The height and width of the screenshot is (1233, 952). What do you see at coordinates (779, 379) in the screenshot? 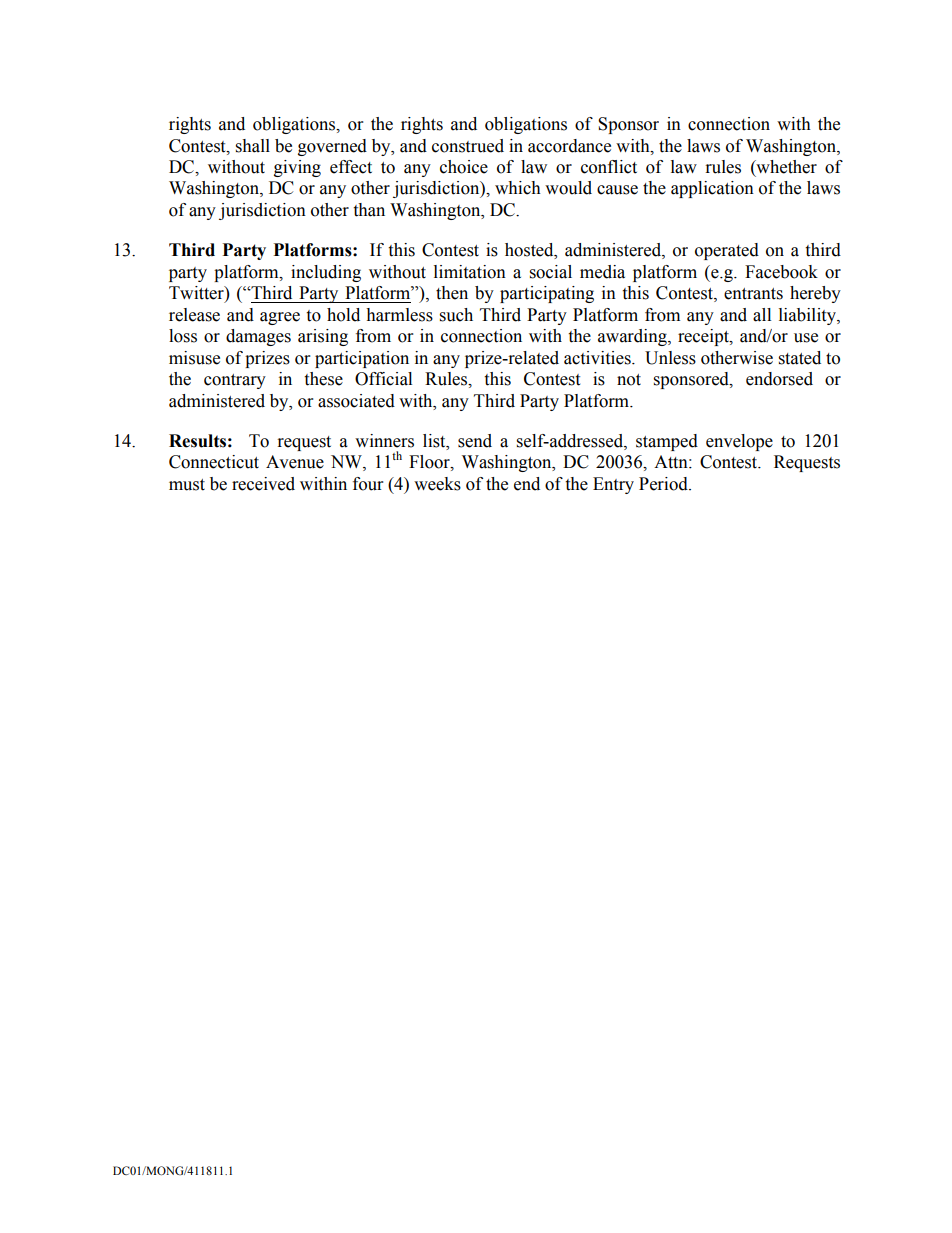
I see `endorsed` at bounding box center [779, 379].
